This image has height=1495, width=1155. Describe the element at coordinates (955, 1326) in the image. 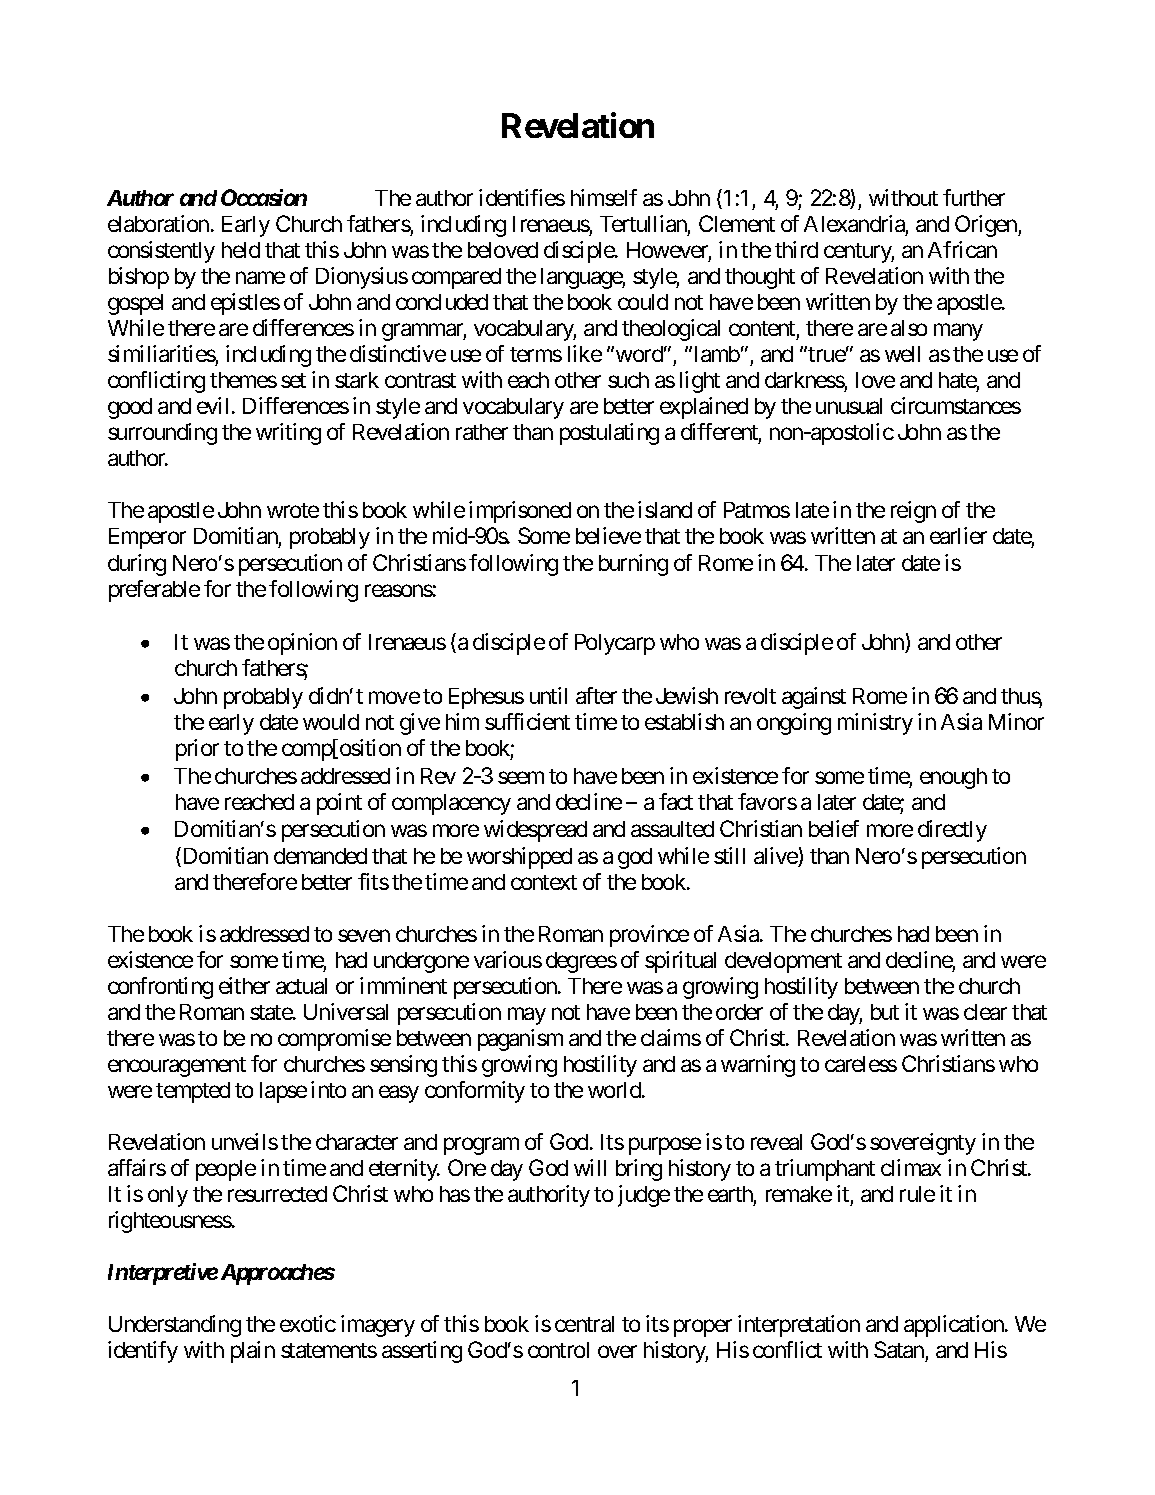

I see `application` at that location.
